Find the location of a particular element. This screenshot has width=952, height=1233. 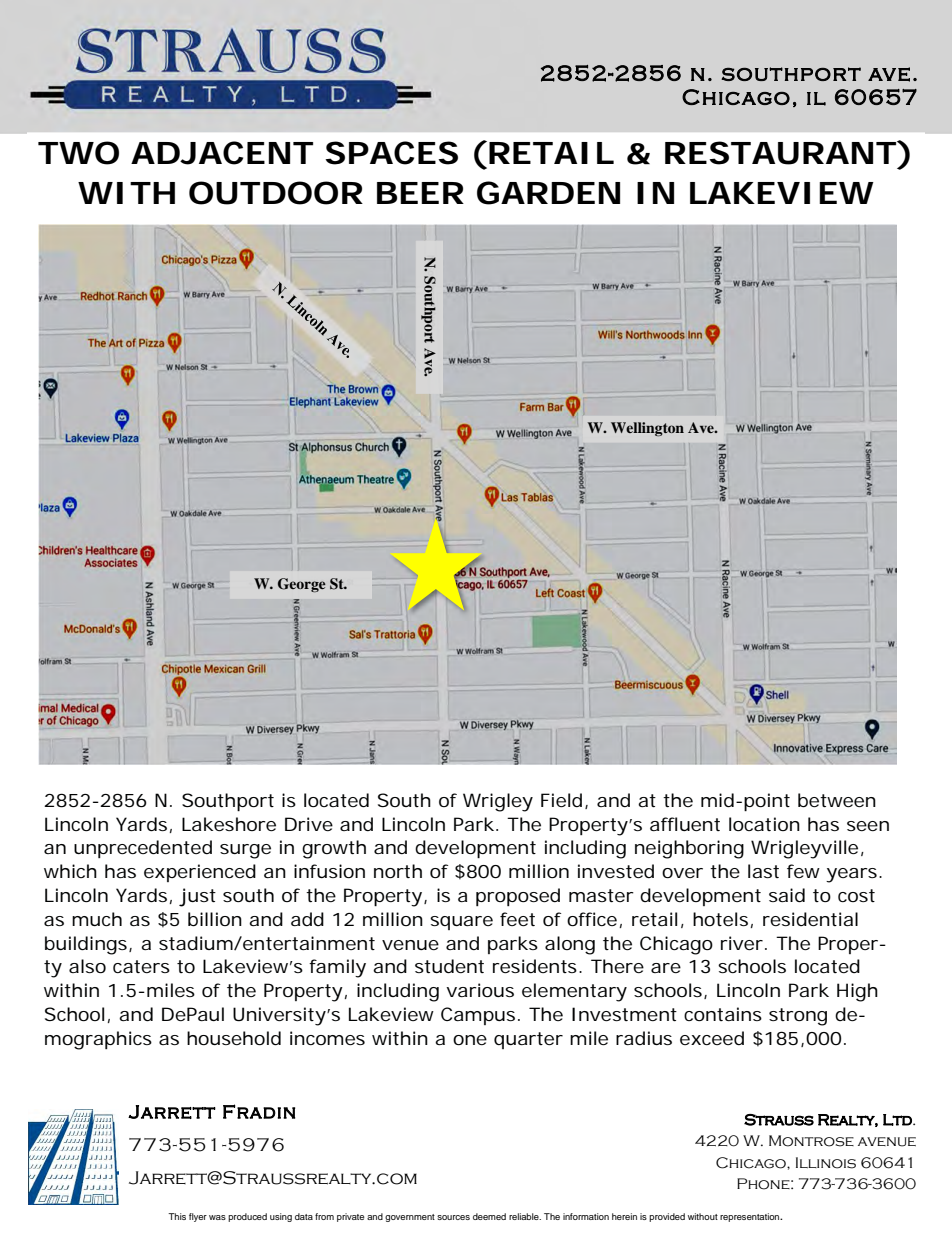

unprecedented is located at coordinates (143, 849).
